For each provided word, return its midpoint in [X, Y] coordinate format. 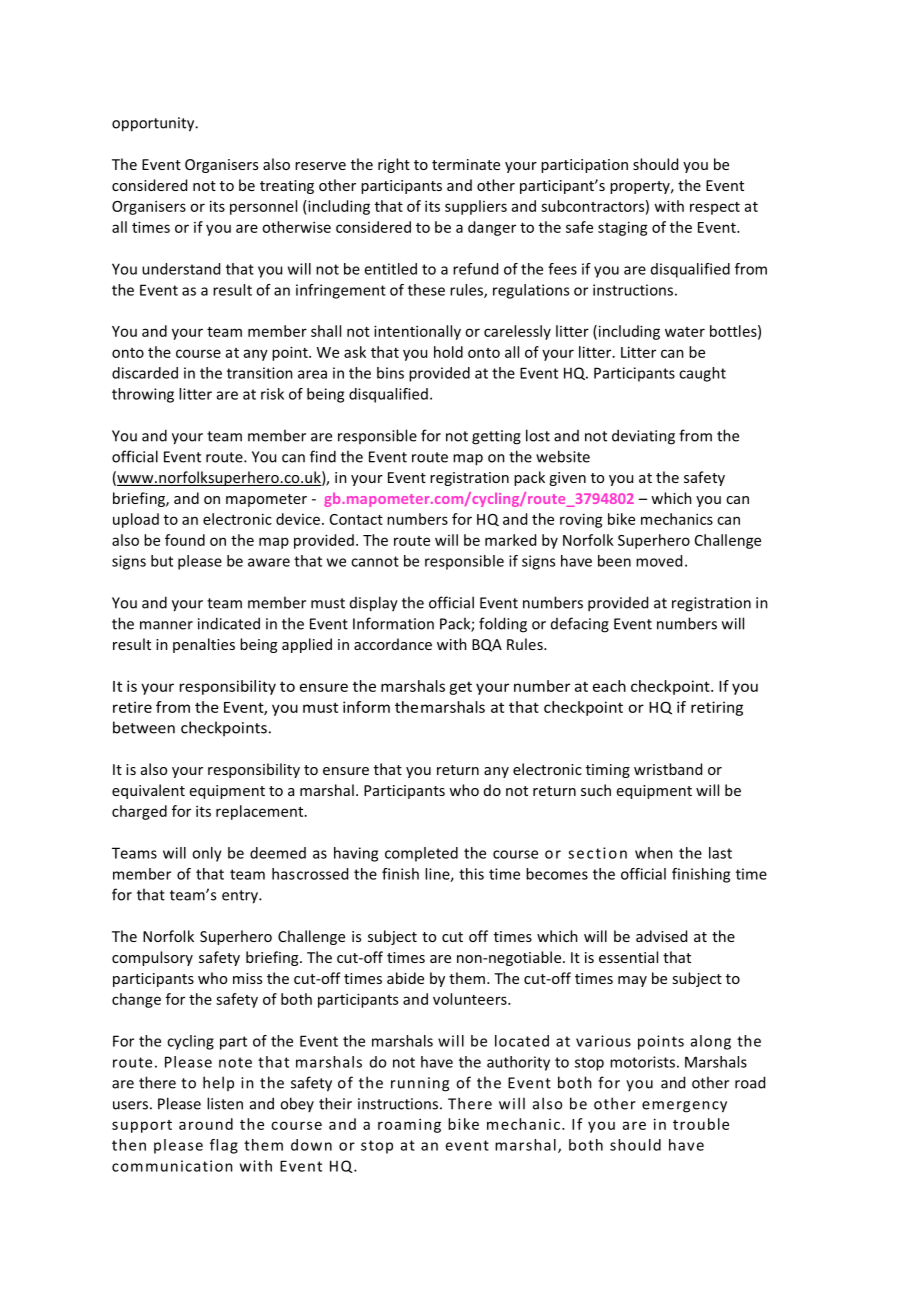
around [206, 1124]
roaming [409, 1125]
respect [715, 208]
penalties [204, 645]
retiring [717, 708]
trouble [701, 1124]
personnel [263, 207]
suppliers [476, 207]
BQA [487, 645]
